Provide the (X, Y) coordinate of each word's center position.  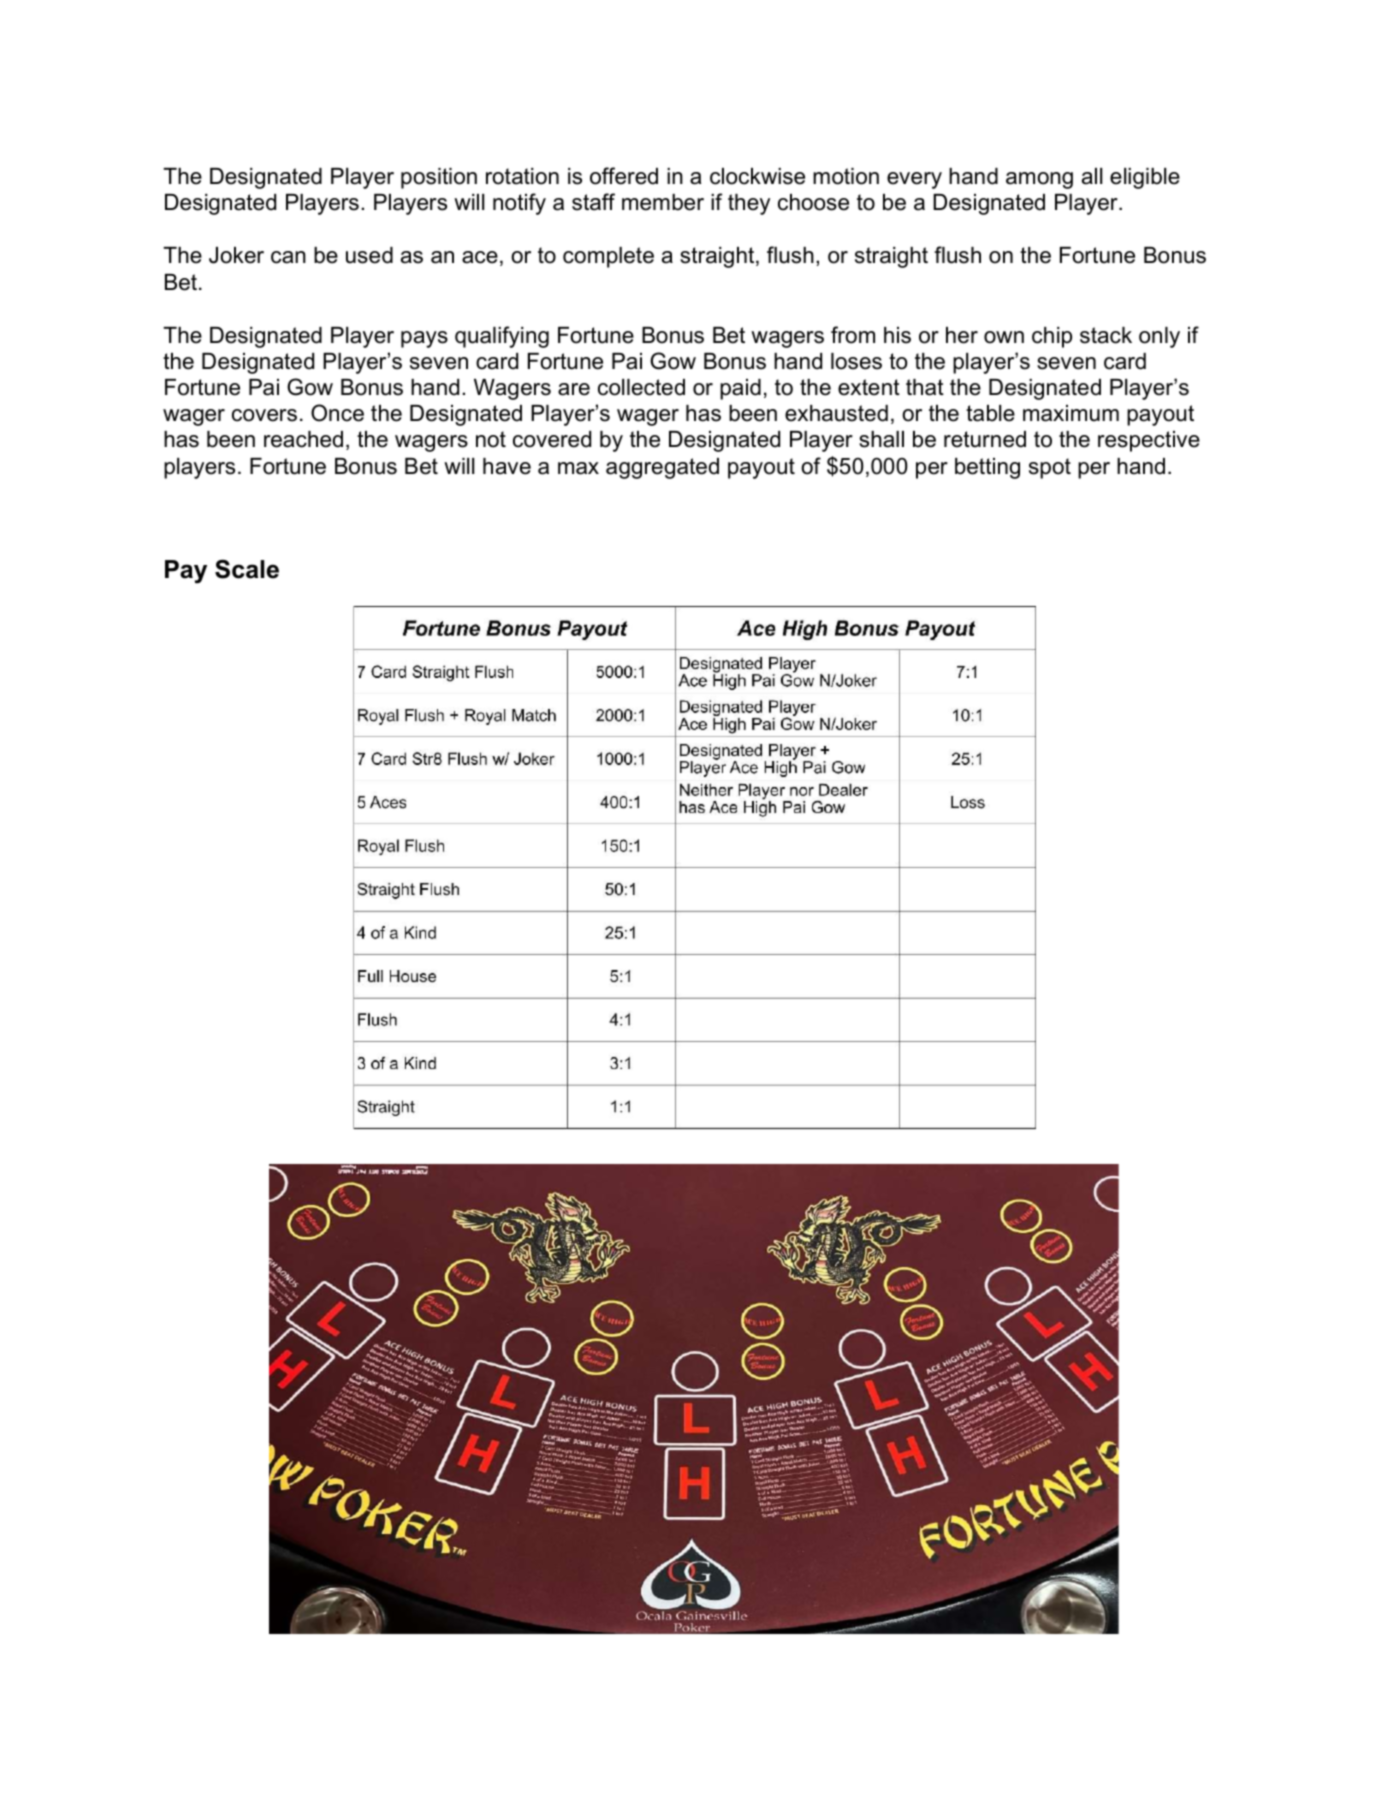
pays (424, 339)
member (663, 202)
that (925, 387)
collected (641, 387)
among (1039, 180)
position (439, 178)
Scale (247, 569)
